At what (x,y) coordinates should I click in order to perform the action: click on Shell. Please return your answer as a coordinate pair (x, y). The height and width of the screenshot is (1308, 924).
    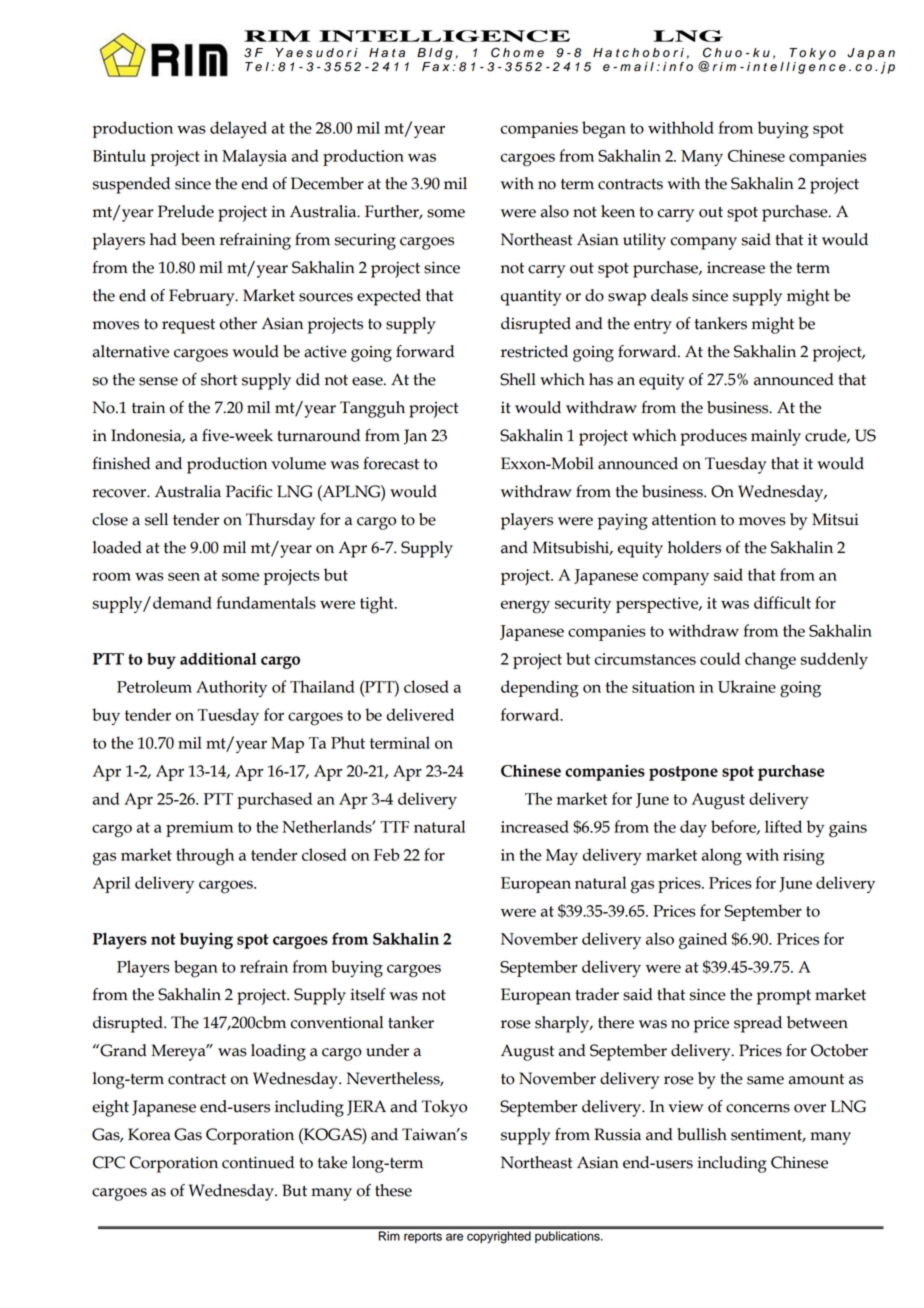
    Looking at the image, I should click on (518, 379).
